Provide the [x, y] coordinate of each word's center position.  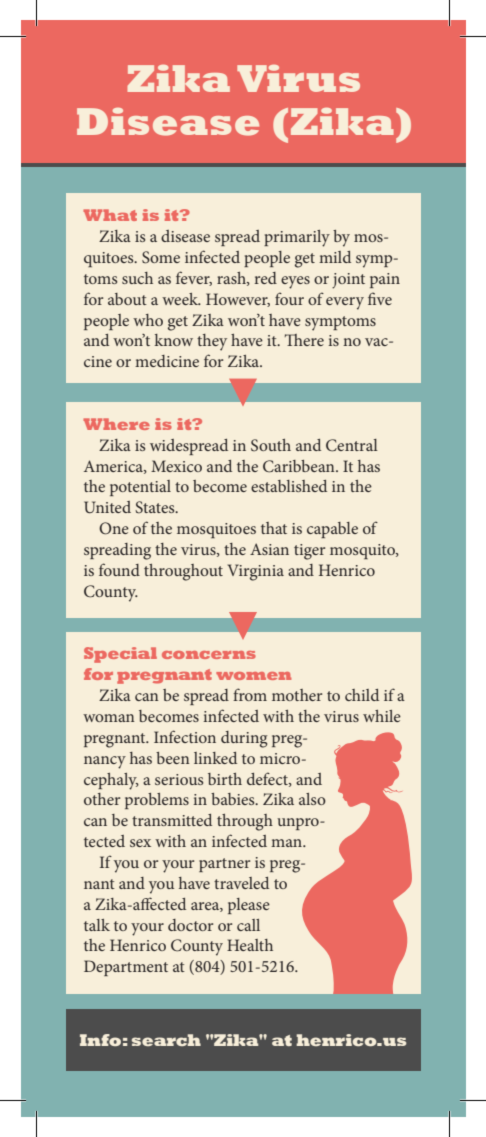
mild [335, 257]
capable [332, 530]
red [265, 278]
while [382, 716]
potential [140, 488]
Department [126, 968]
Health [250, 945]
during [244, 739]
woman [109, 718]
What [110, 215]
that [274, 528]
